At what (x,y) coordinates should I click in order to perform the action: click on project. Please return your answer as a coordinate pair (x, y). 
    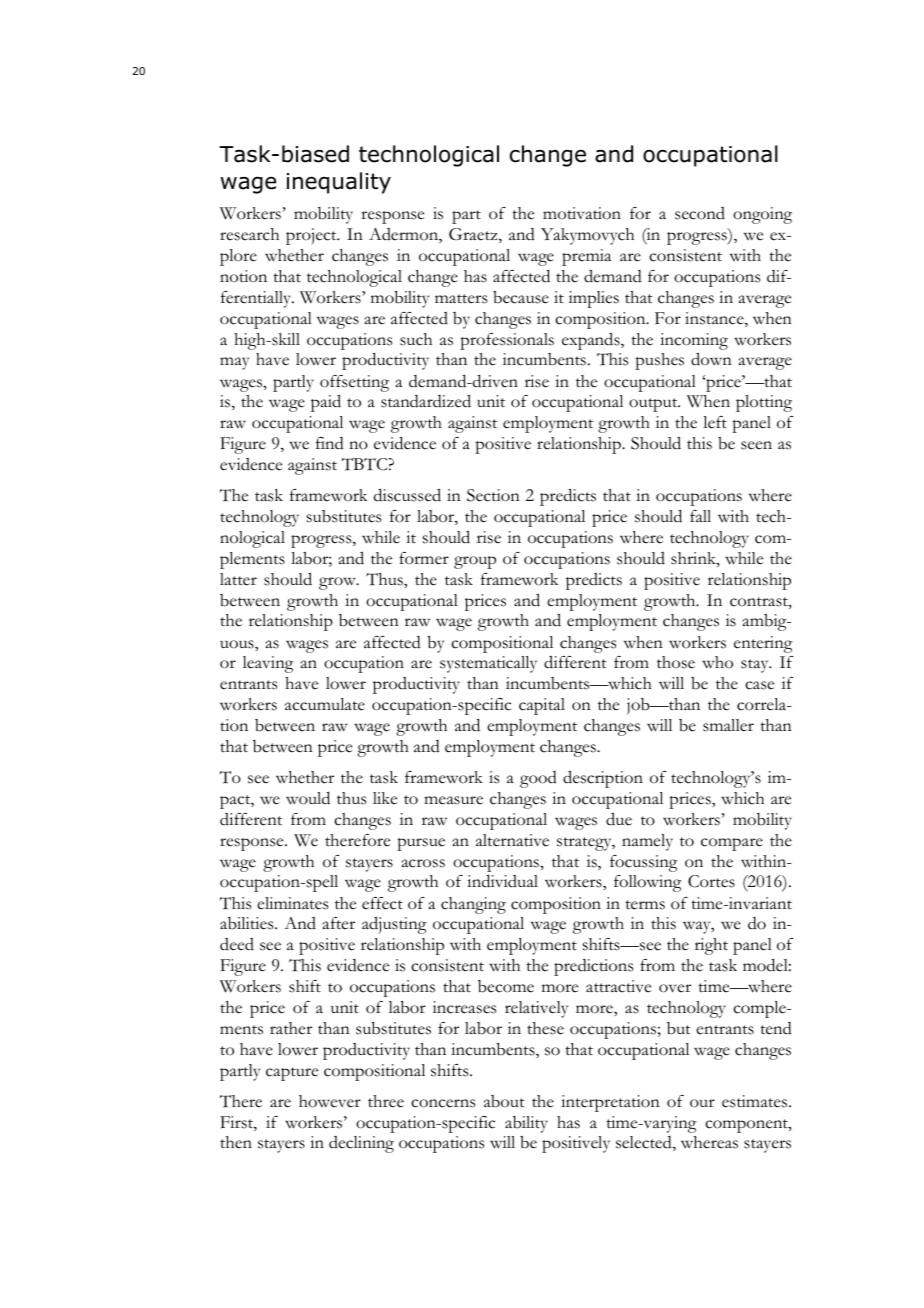
    Looking at the image, I should click on (312, 236).
